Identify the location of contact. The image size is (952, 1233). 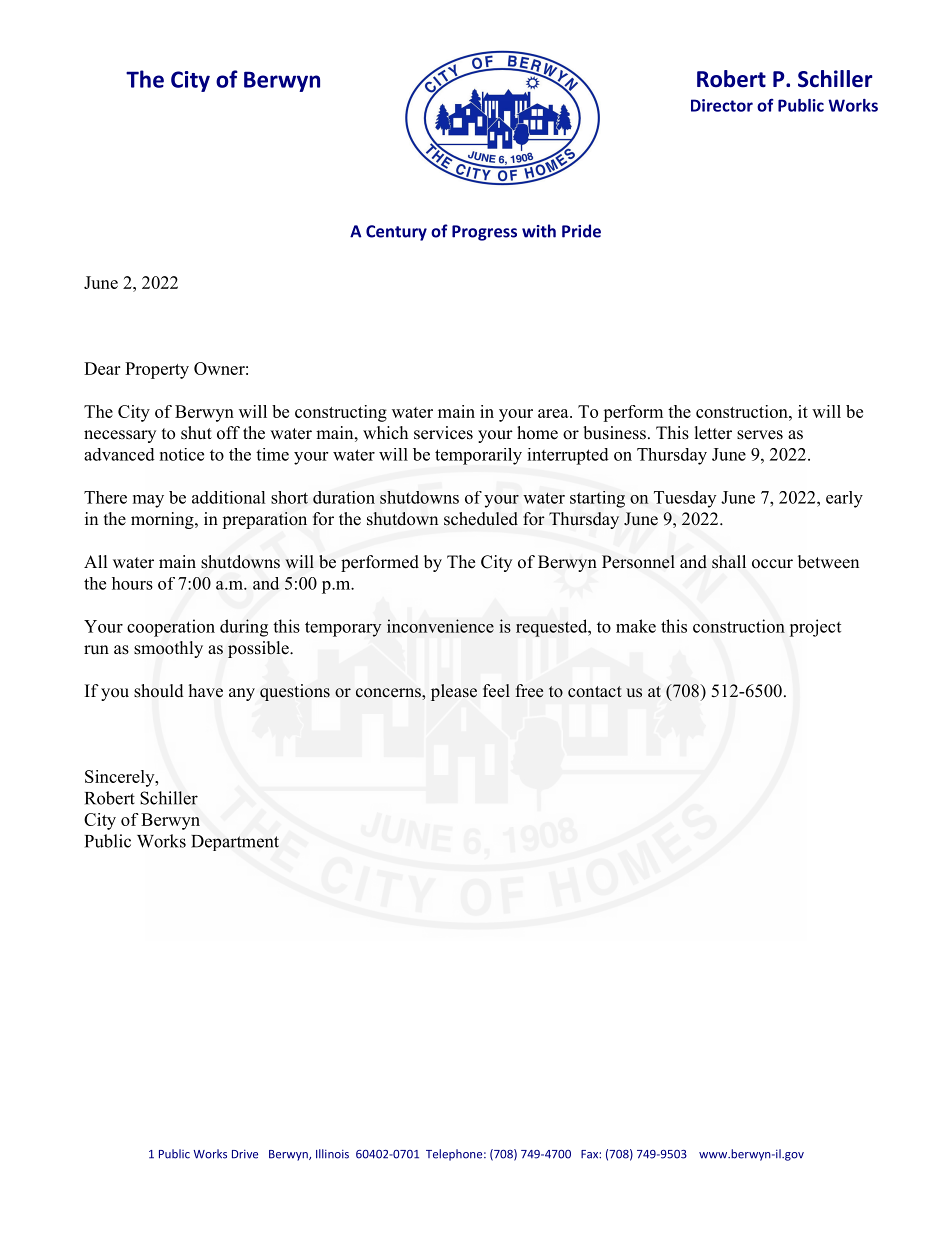
(595, 692).
